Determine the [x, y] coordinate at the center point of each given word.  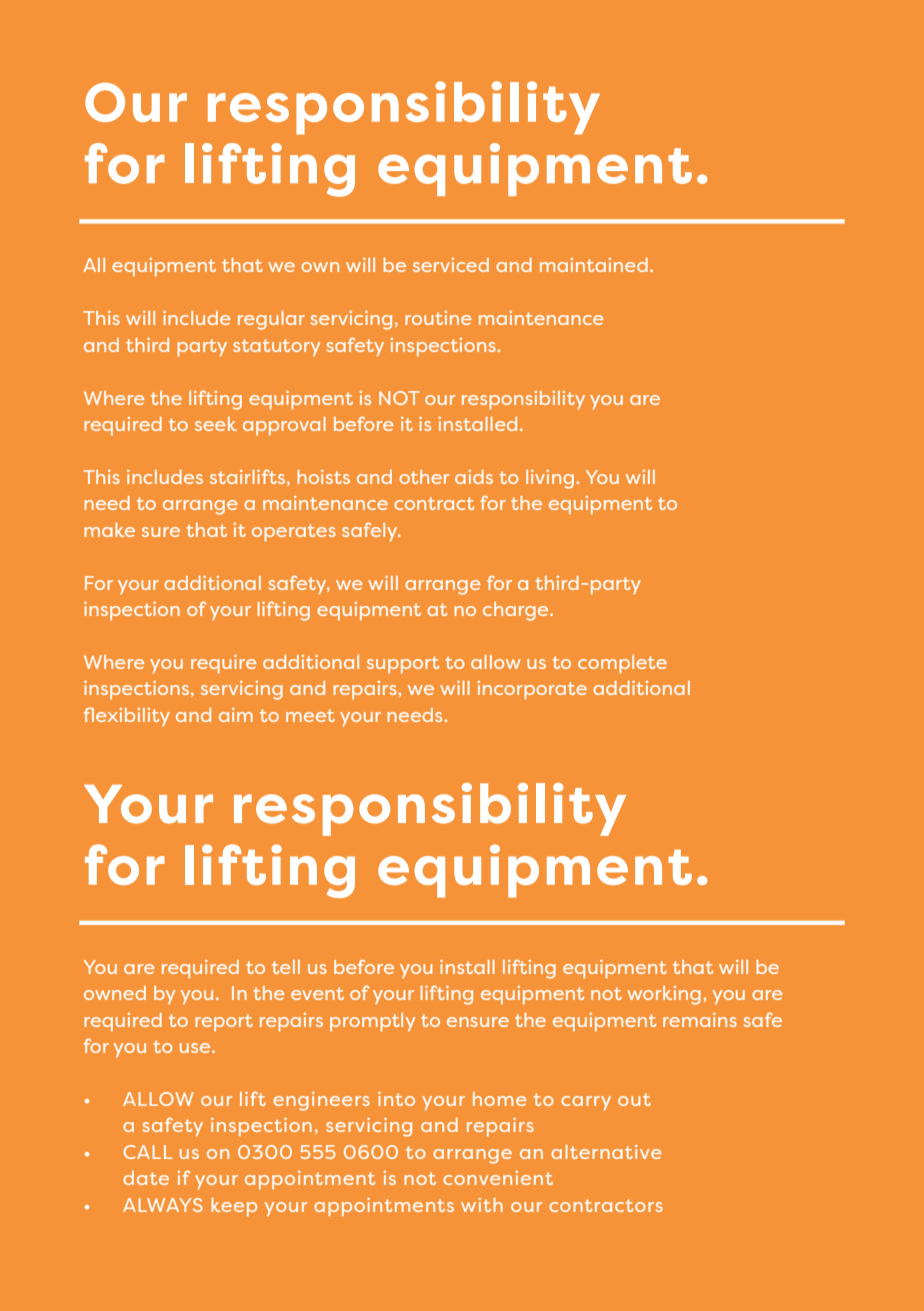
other [424, 477]
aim [236, 715]
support [403, 664]
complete [622, 664]
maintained [594, 265]
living [550, 479]
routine [438, 318]
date [146, 1178]
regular [271, 320]
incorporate [532, 690]
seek [216, 424]
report [224, 1022]
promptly [372, 1022]
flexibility [127, 716]
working [664, 995]
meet [310, 715]
